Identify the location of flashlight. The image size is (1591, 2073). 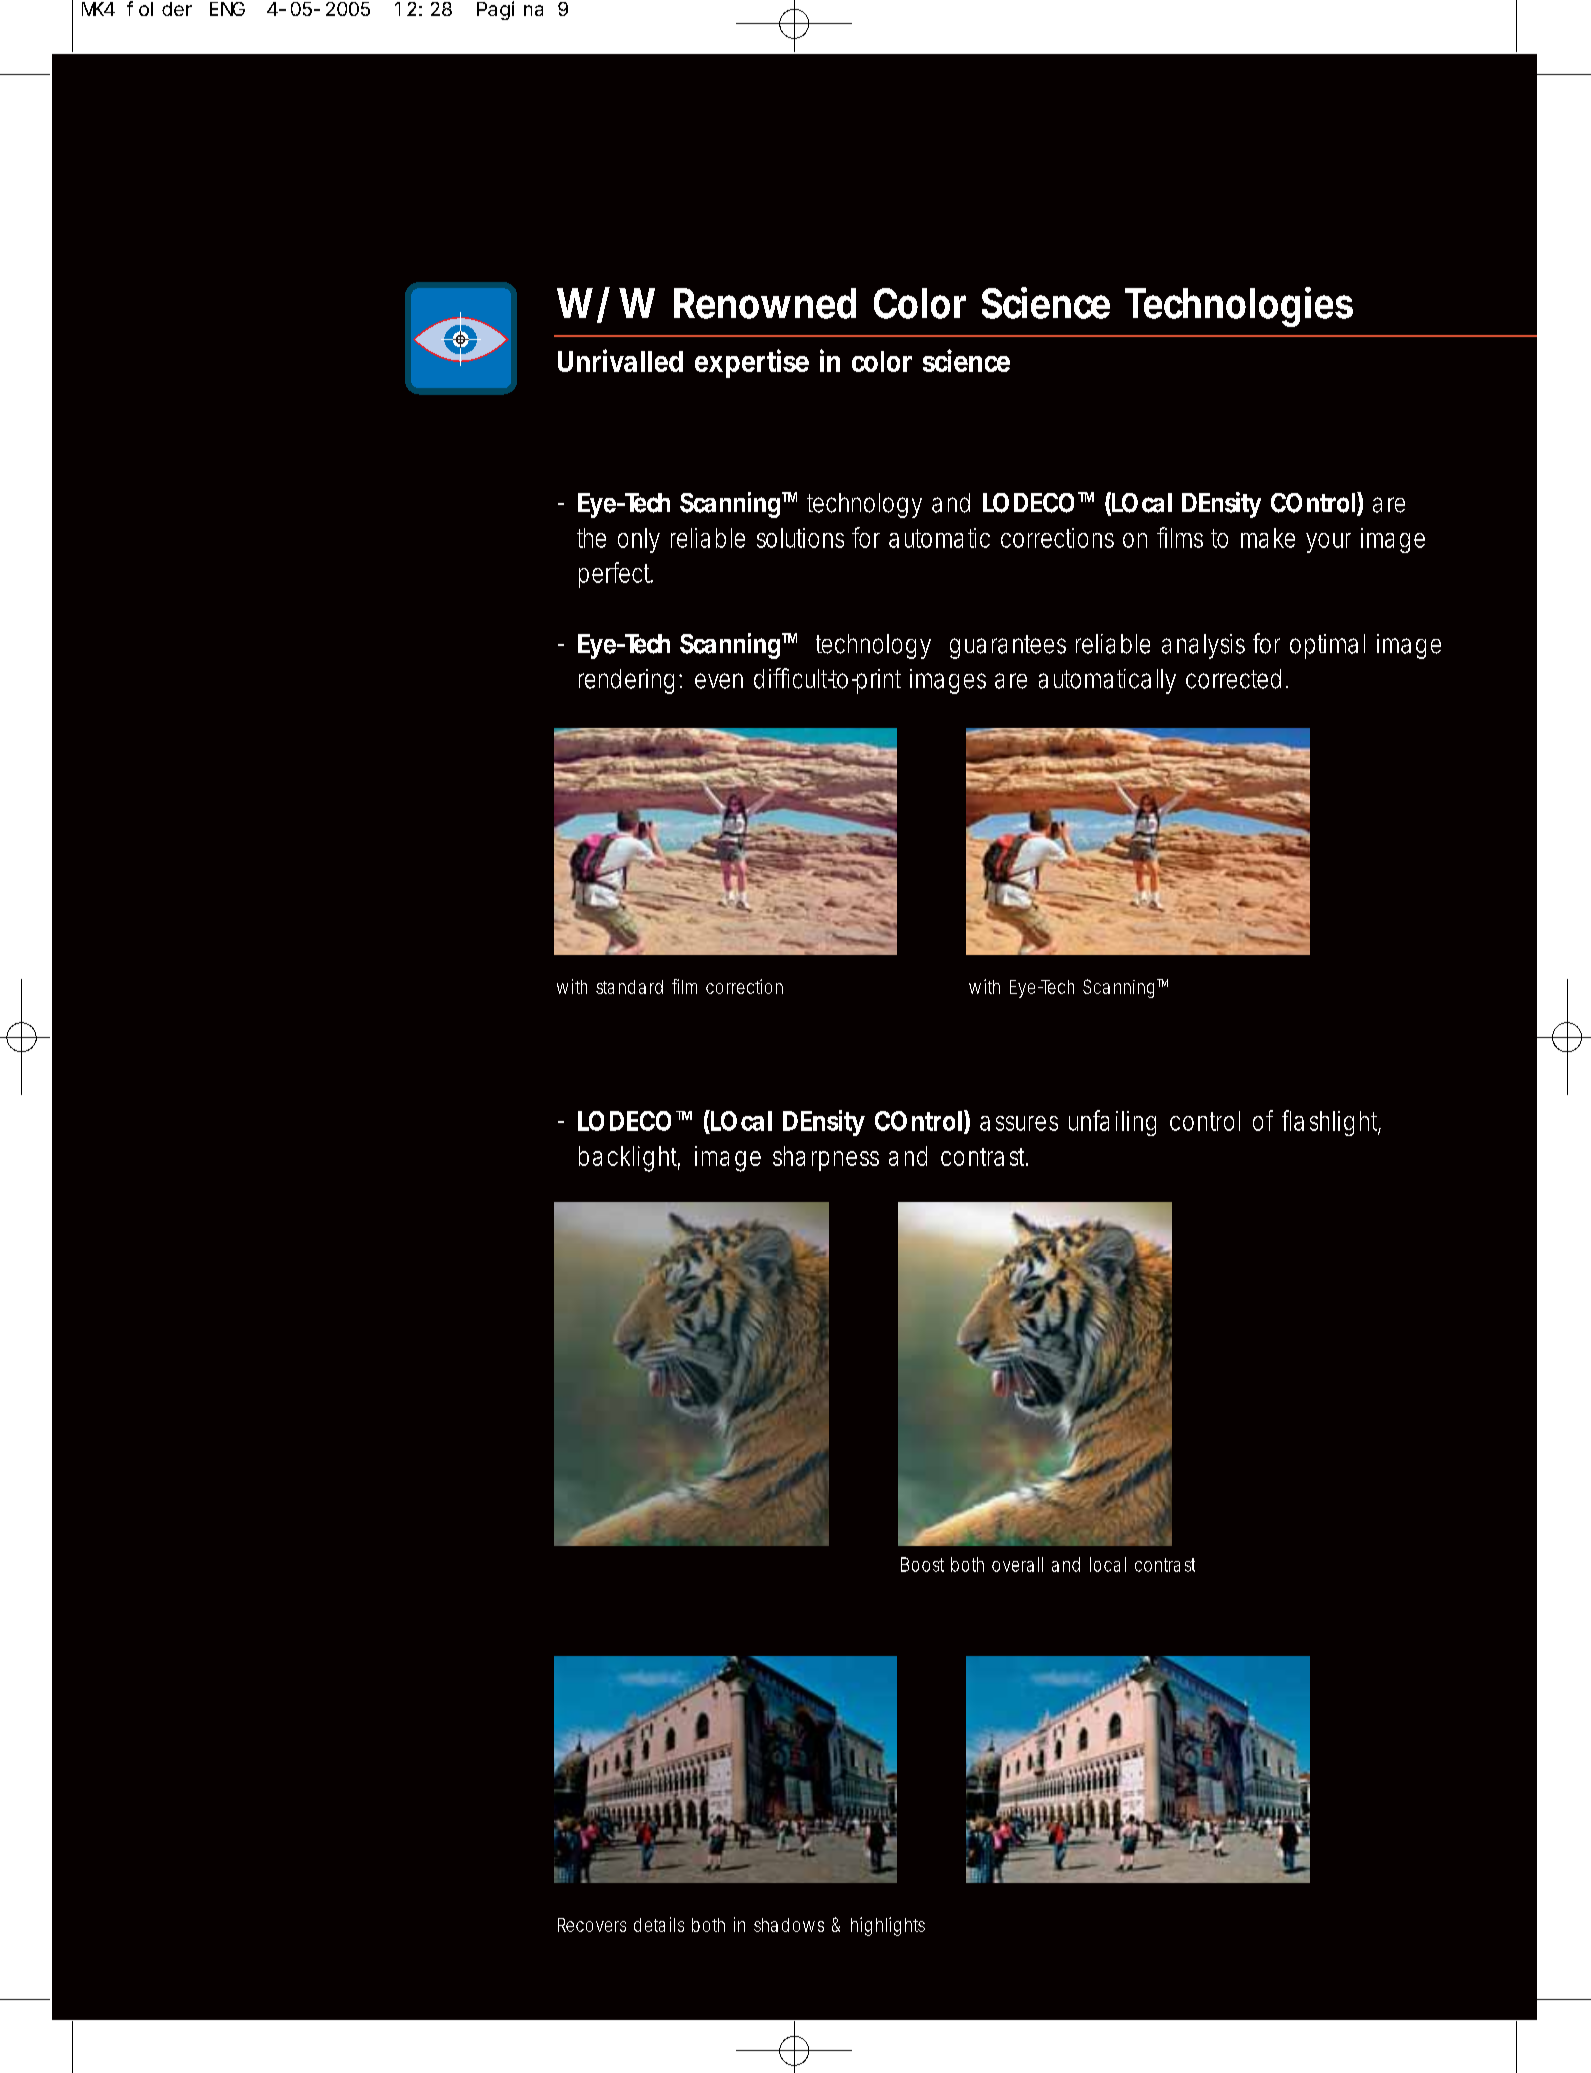
(1331, 1123).
